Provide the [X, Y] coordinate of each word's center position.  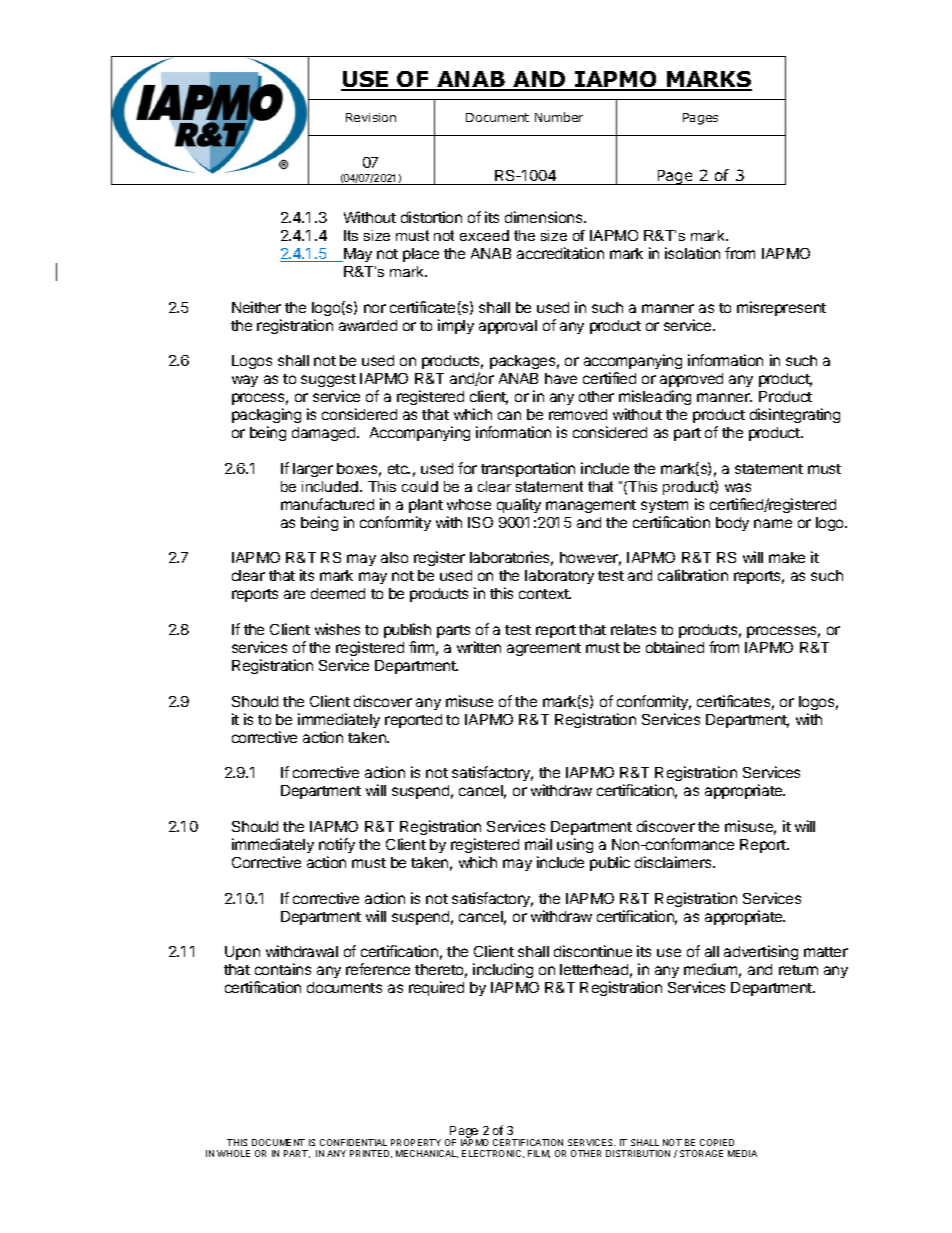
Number [559, 117]
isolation [692, 253]
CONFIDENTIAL [353, 1142]
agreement [544, 649]
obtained [675, 647]
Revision [371, 117]
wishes [337, 629]
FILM [539, 1154]
